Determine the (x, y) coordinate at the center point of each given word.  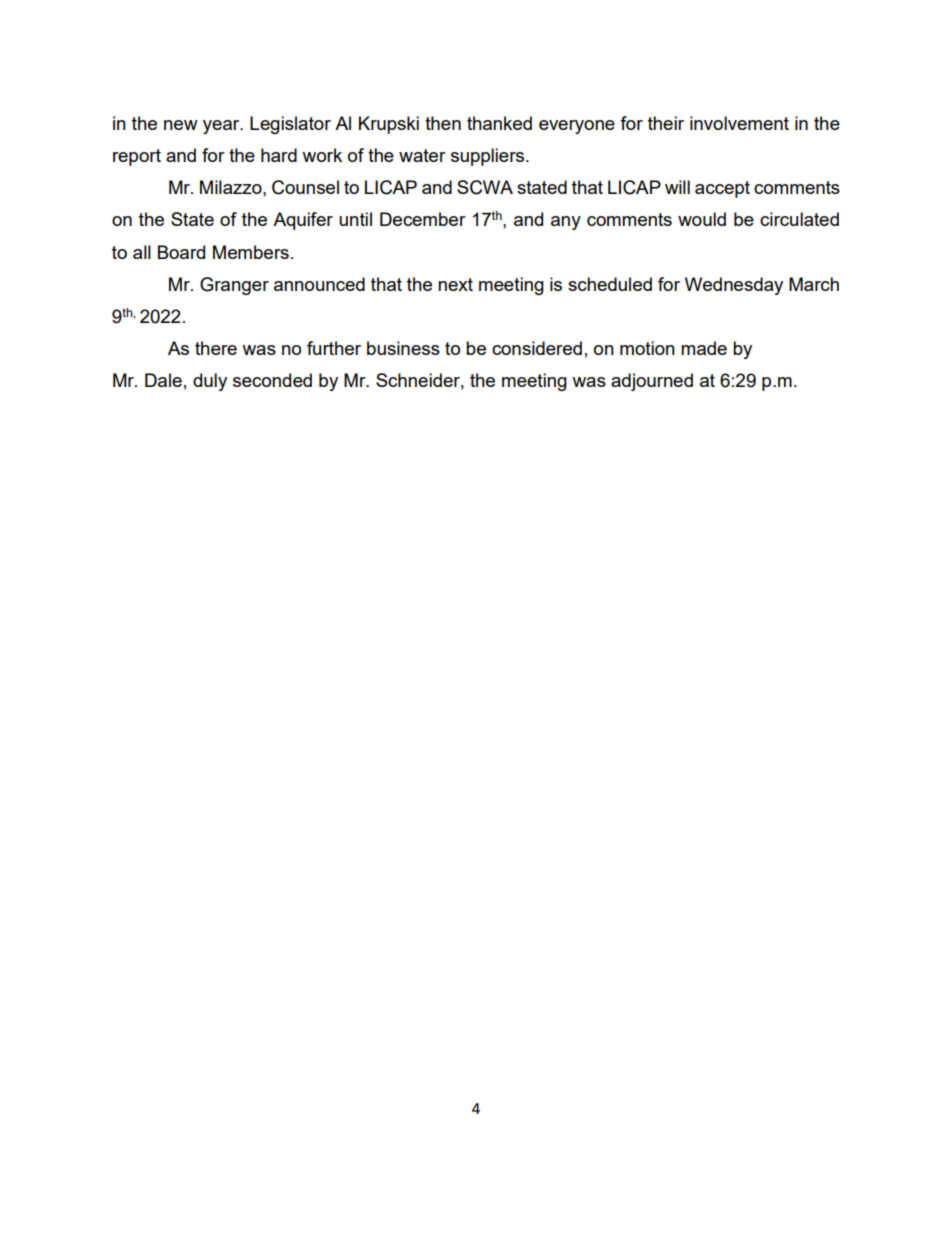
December (423, 219)
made (704, 348)
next (455, 284)
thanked (499, 123)
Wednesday (734, 286)
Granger (234, 286)
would (702, 219)
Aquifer (303, 221)
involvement (739, 123)
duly (210, 382)
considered (537, 348)
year (222, 127)
